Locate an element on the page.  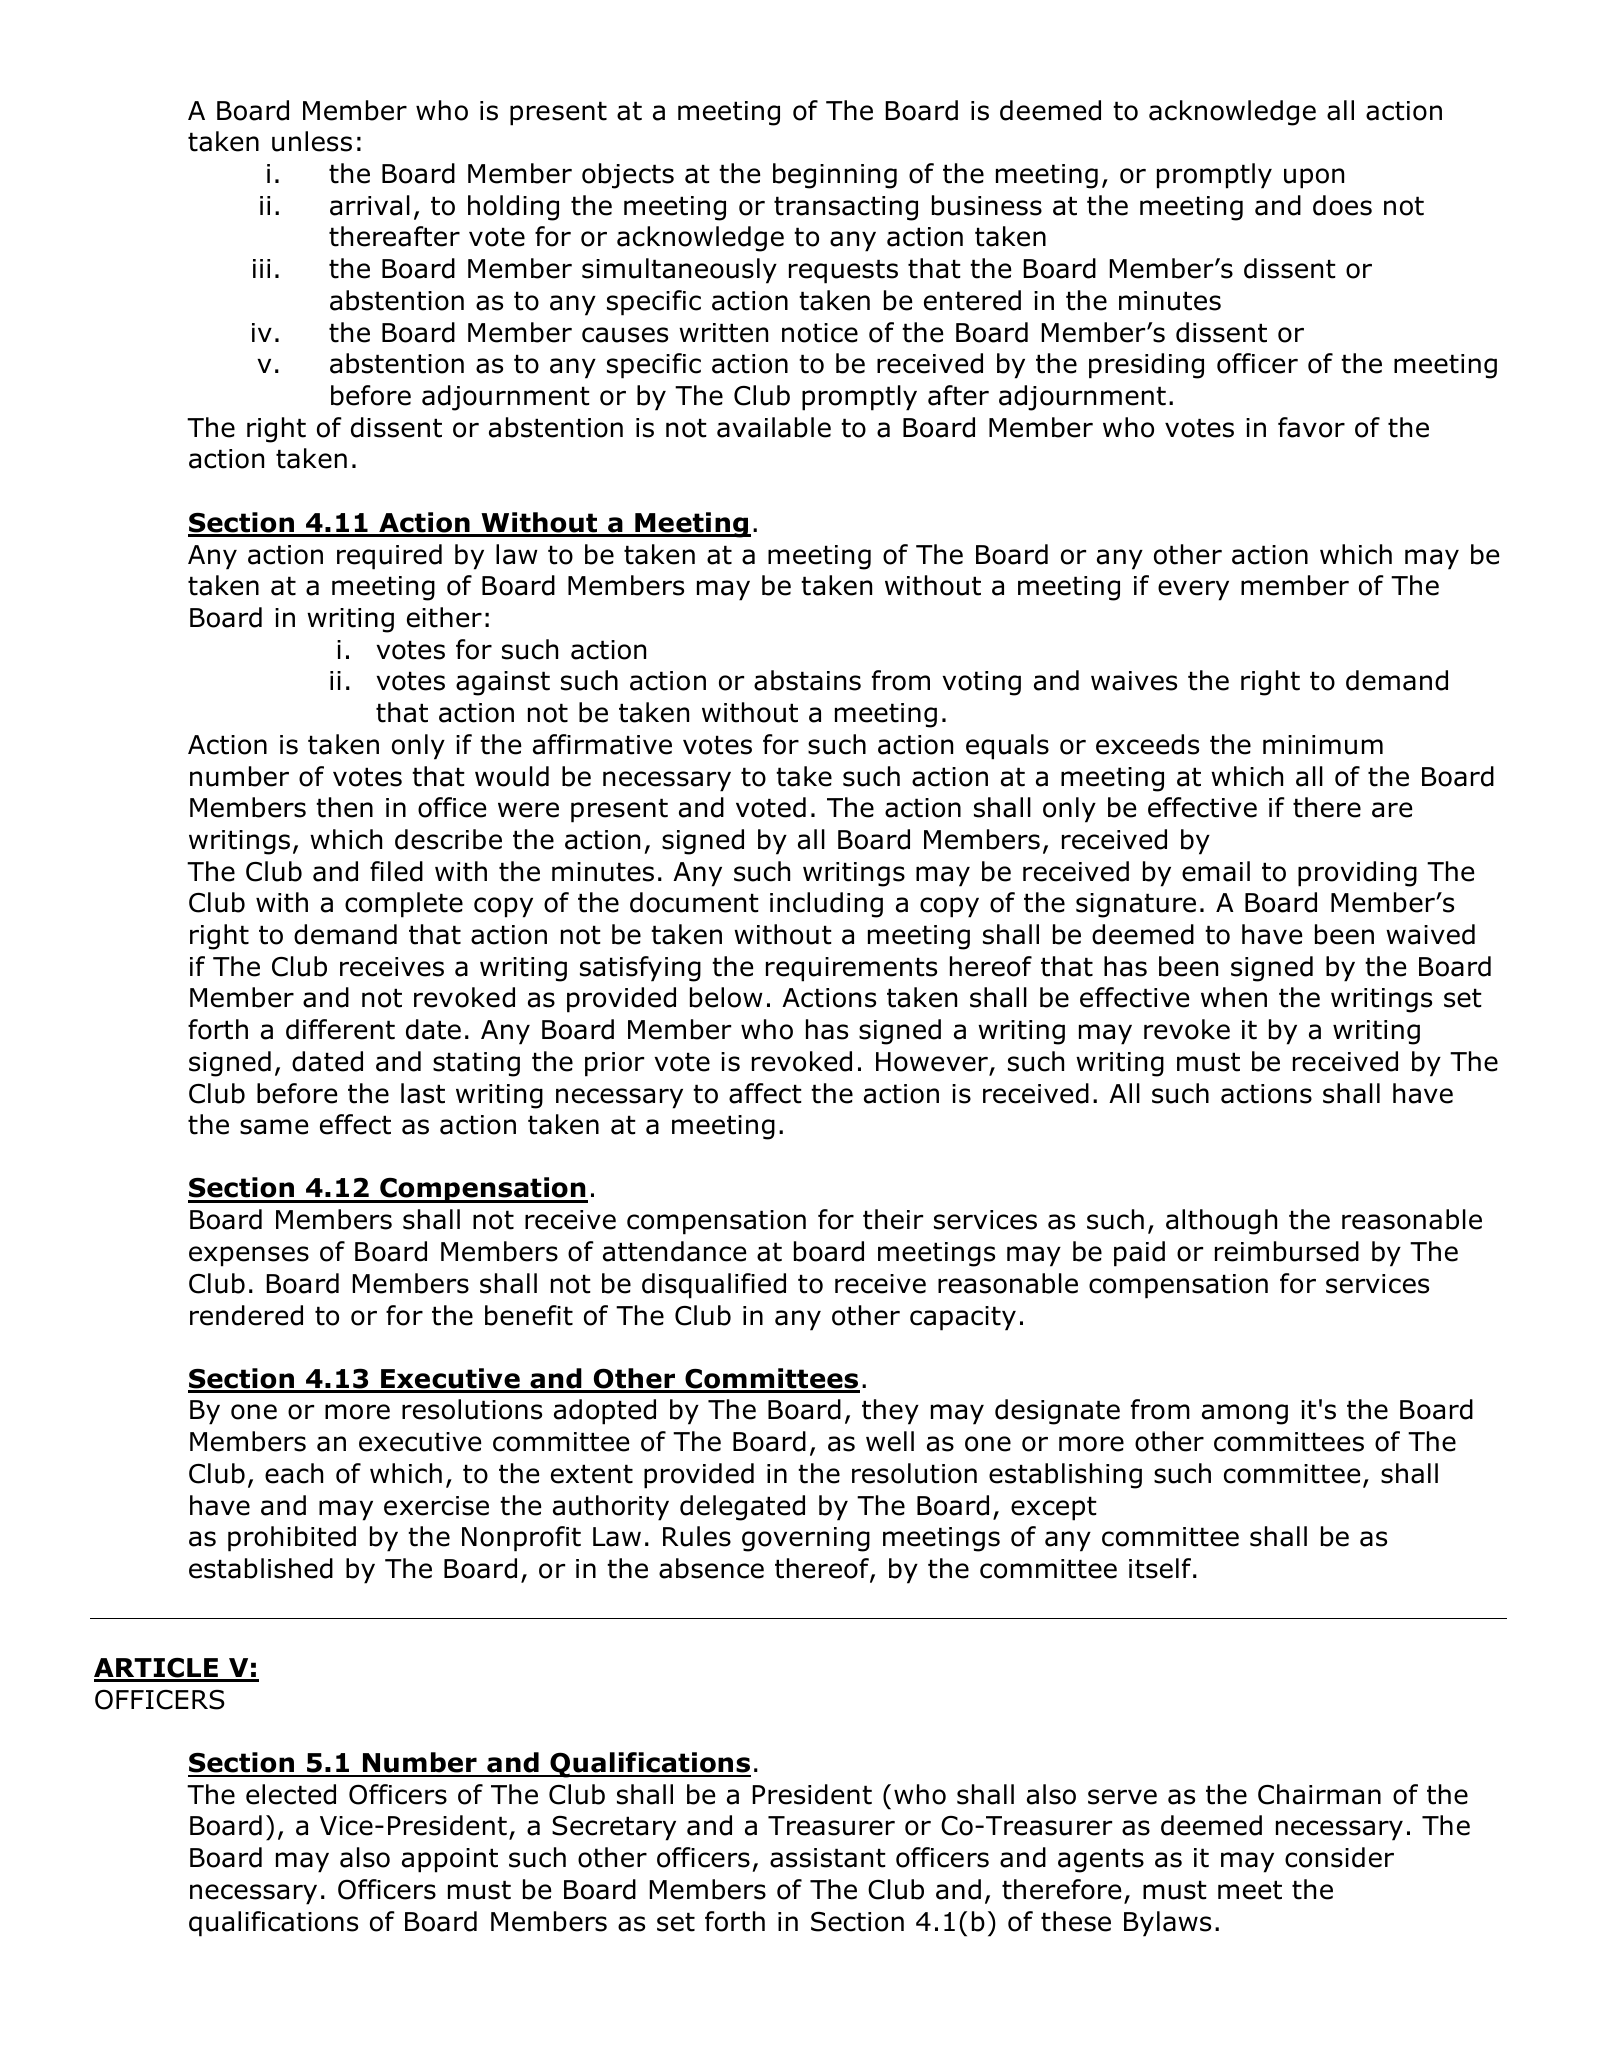
abstains is located at coordinates (807, 680).
